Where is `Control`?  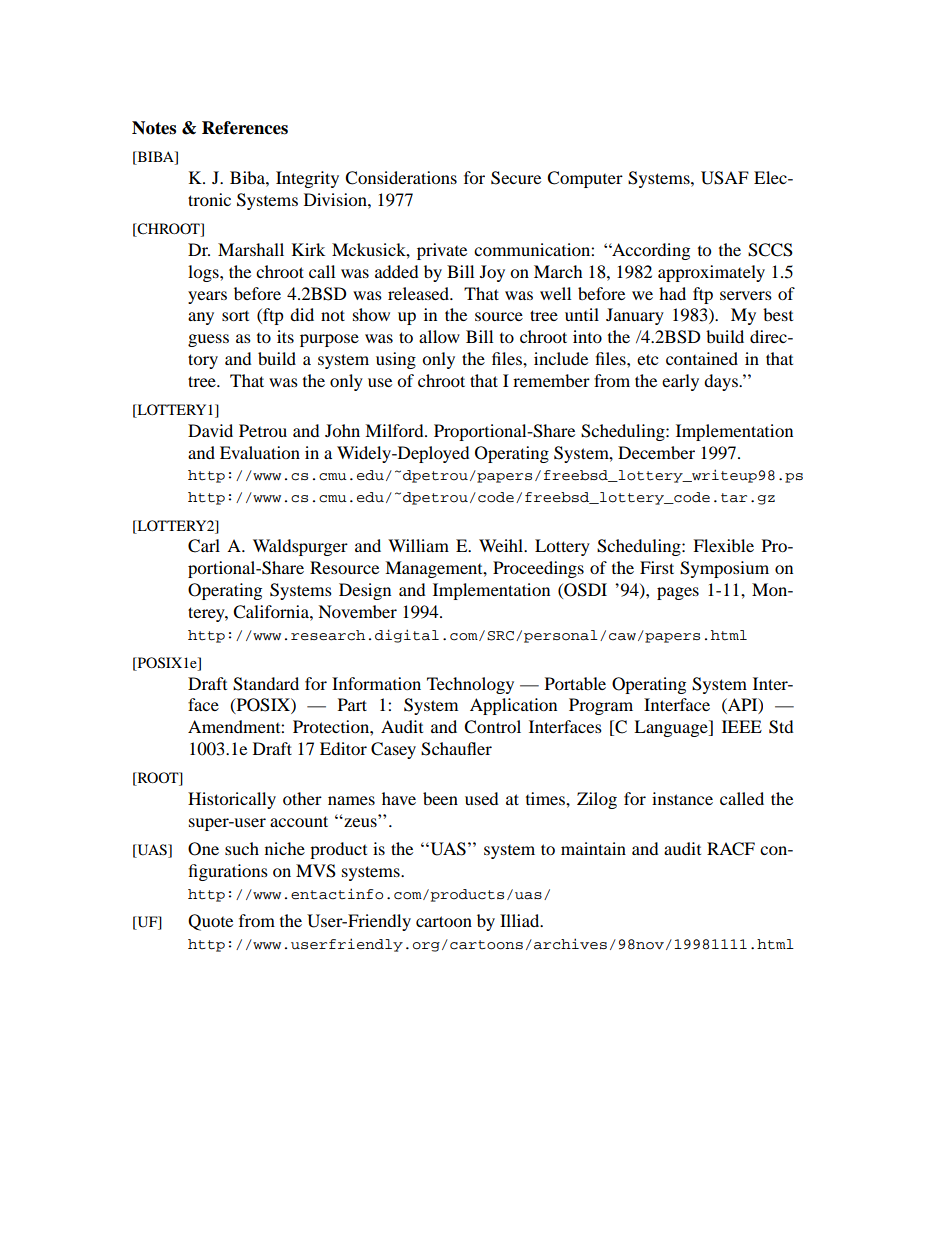 Control is located at coordinates (492, 727).
